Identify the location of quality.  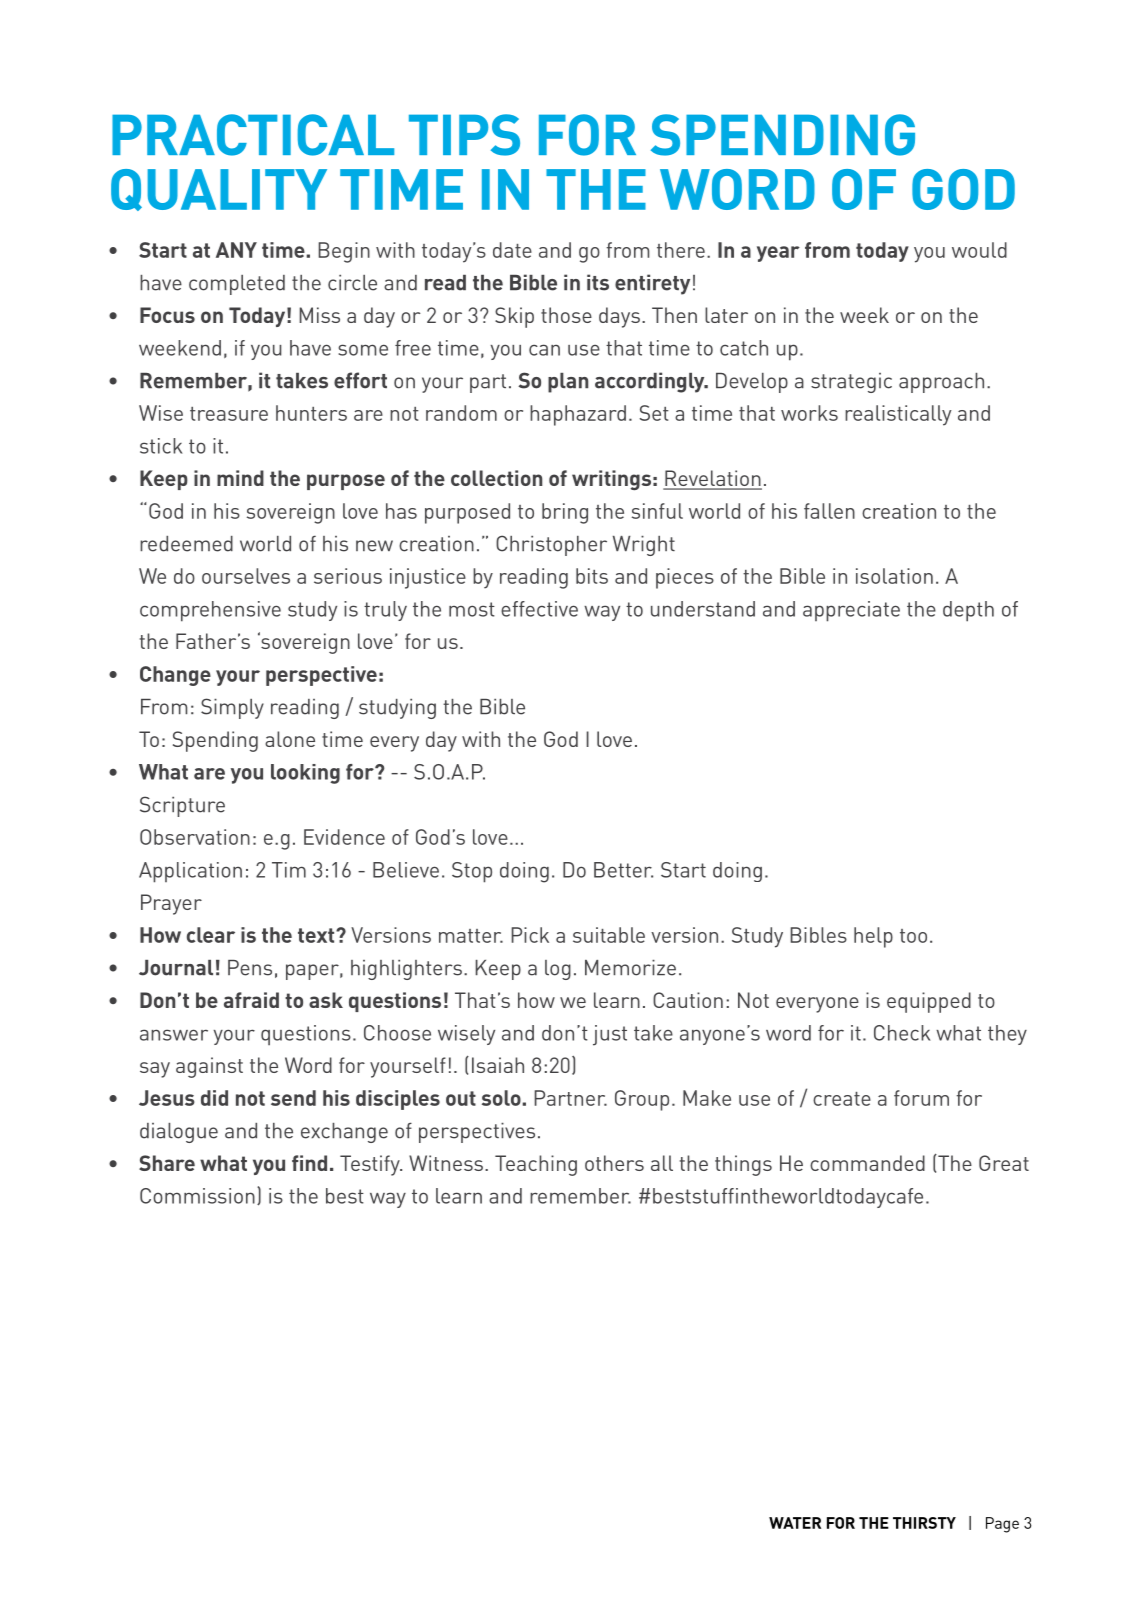
(219, 190).
